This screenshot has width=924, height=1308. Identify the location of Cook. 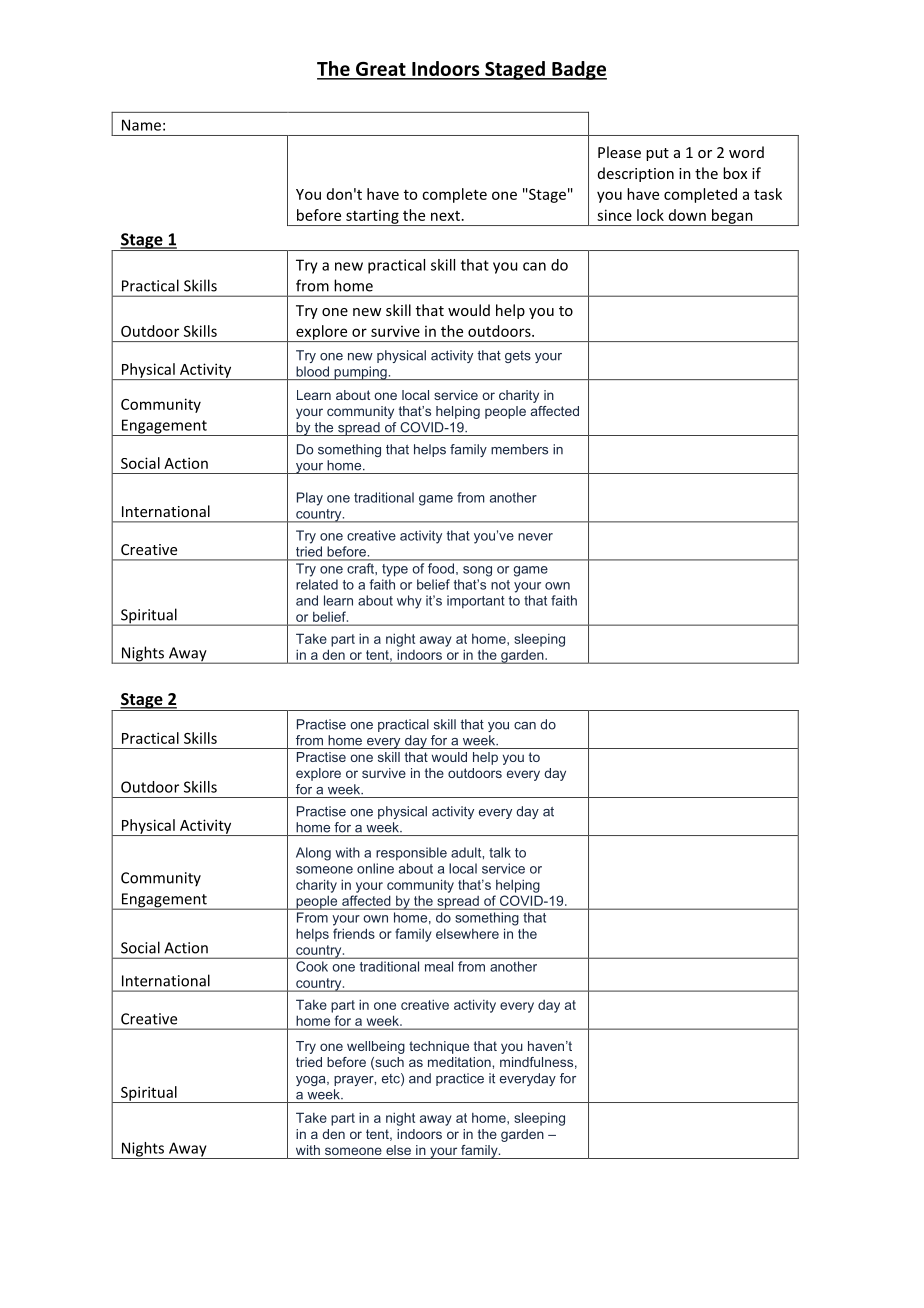
(312, 966).
